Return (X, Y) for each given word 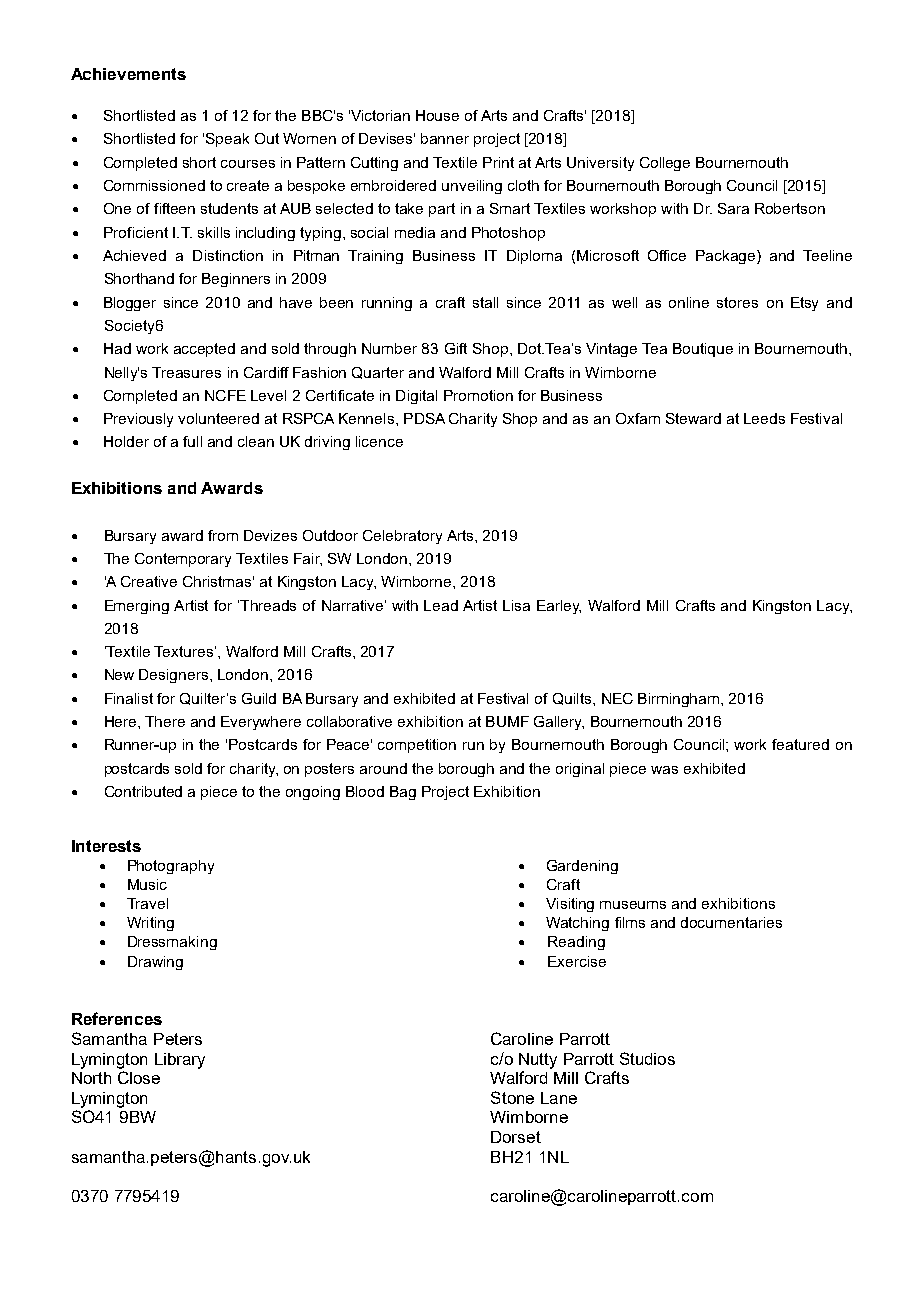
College (665, 164)
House (437, 115)
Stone (512, 1097)
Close (139, 1077)
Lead (441, 605)
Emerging (137, 607)
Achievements (128, 74)
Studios (647, 1058)
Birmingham (680, 700)
